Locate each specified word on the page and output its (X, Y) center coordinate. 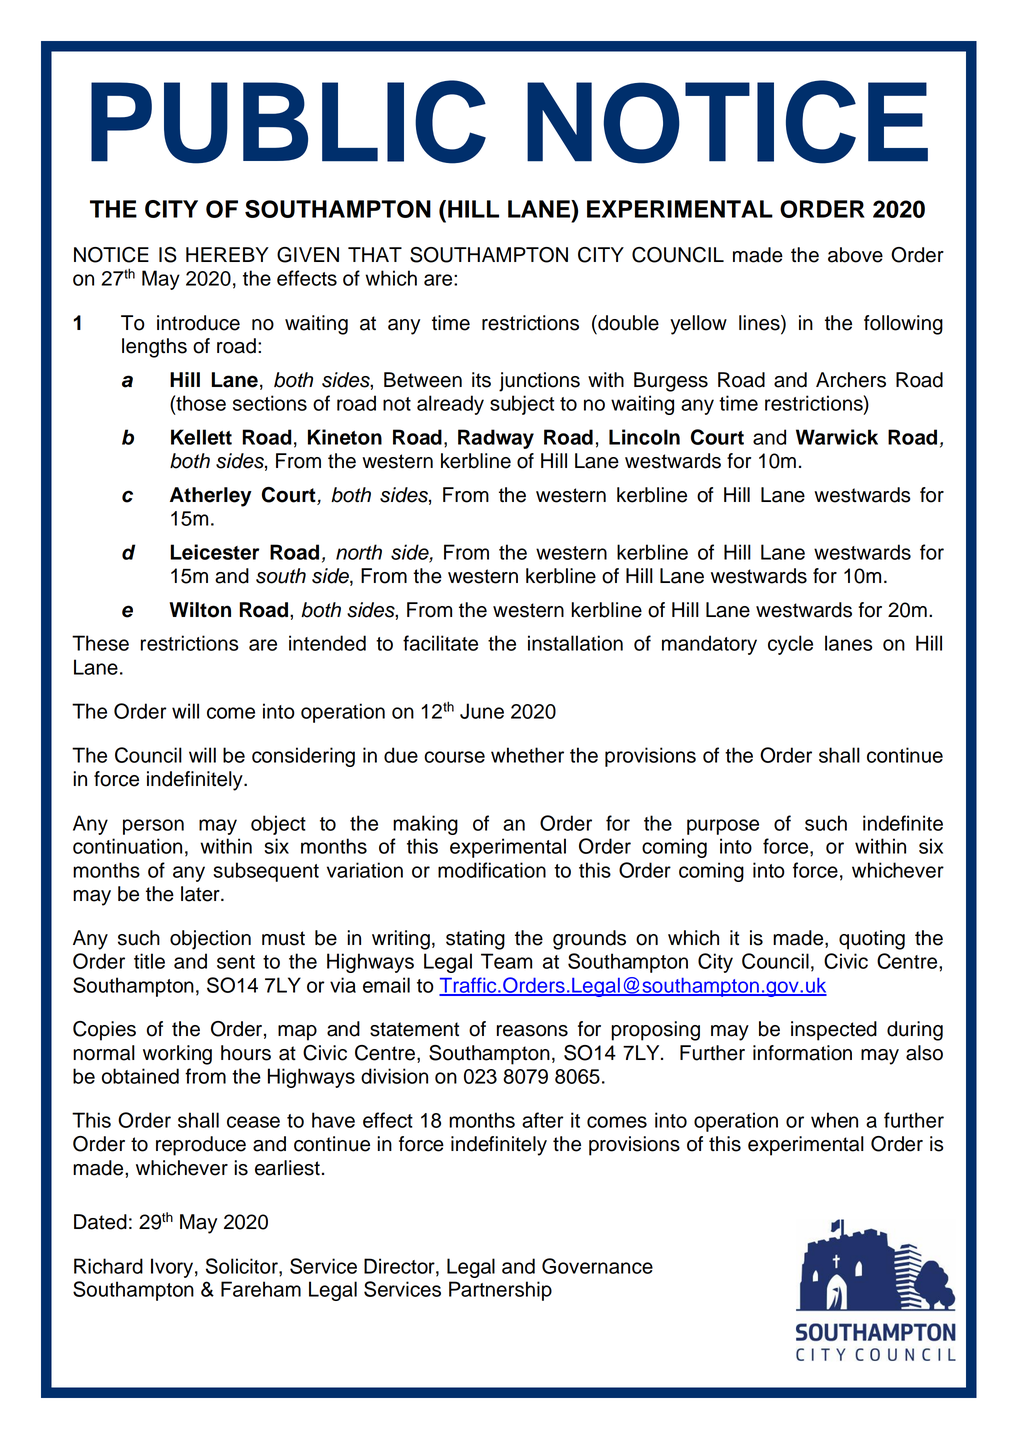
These (100, 643)
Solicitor (243, 1266)
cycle (790, 645)
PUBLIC (288, 122)
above (855, 255)
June (482, 711)
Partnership (500, 1291)
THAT (375, 254)
